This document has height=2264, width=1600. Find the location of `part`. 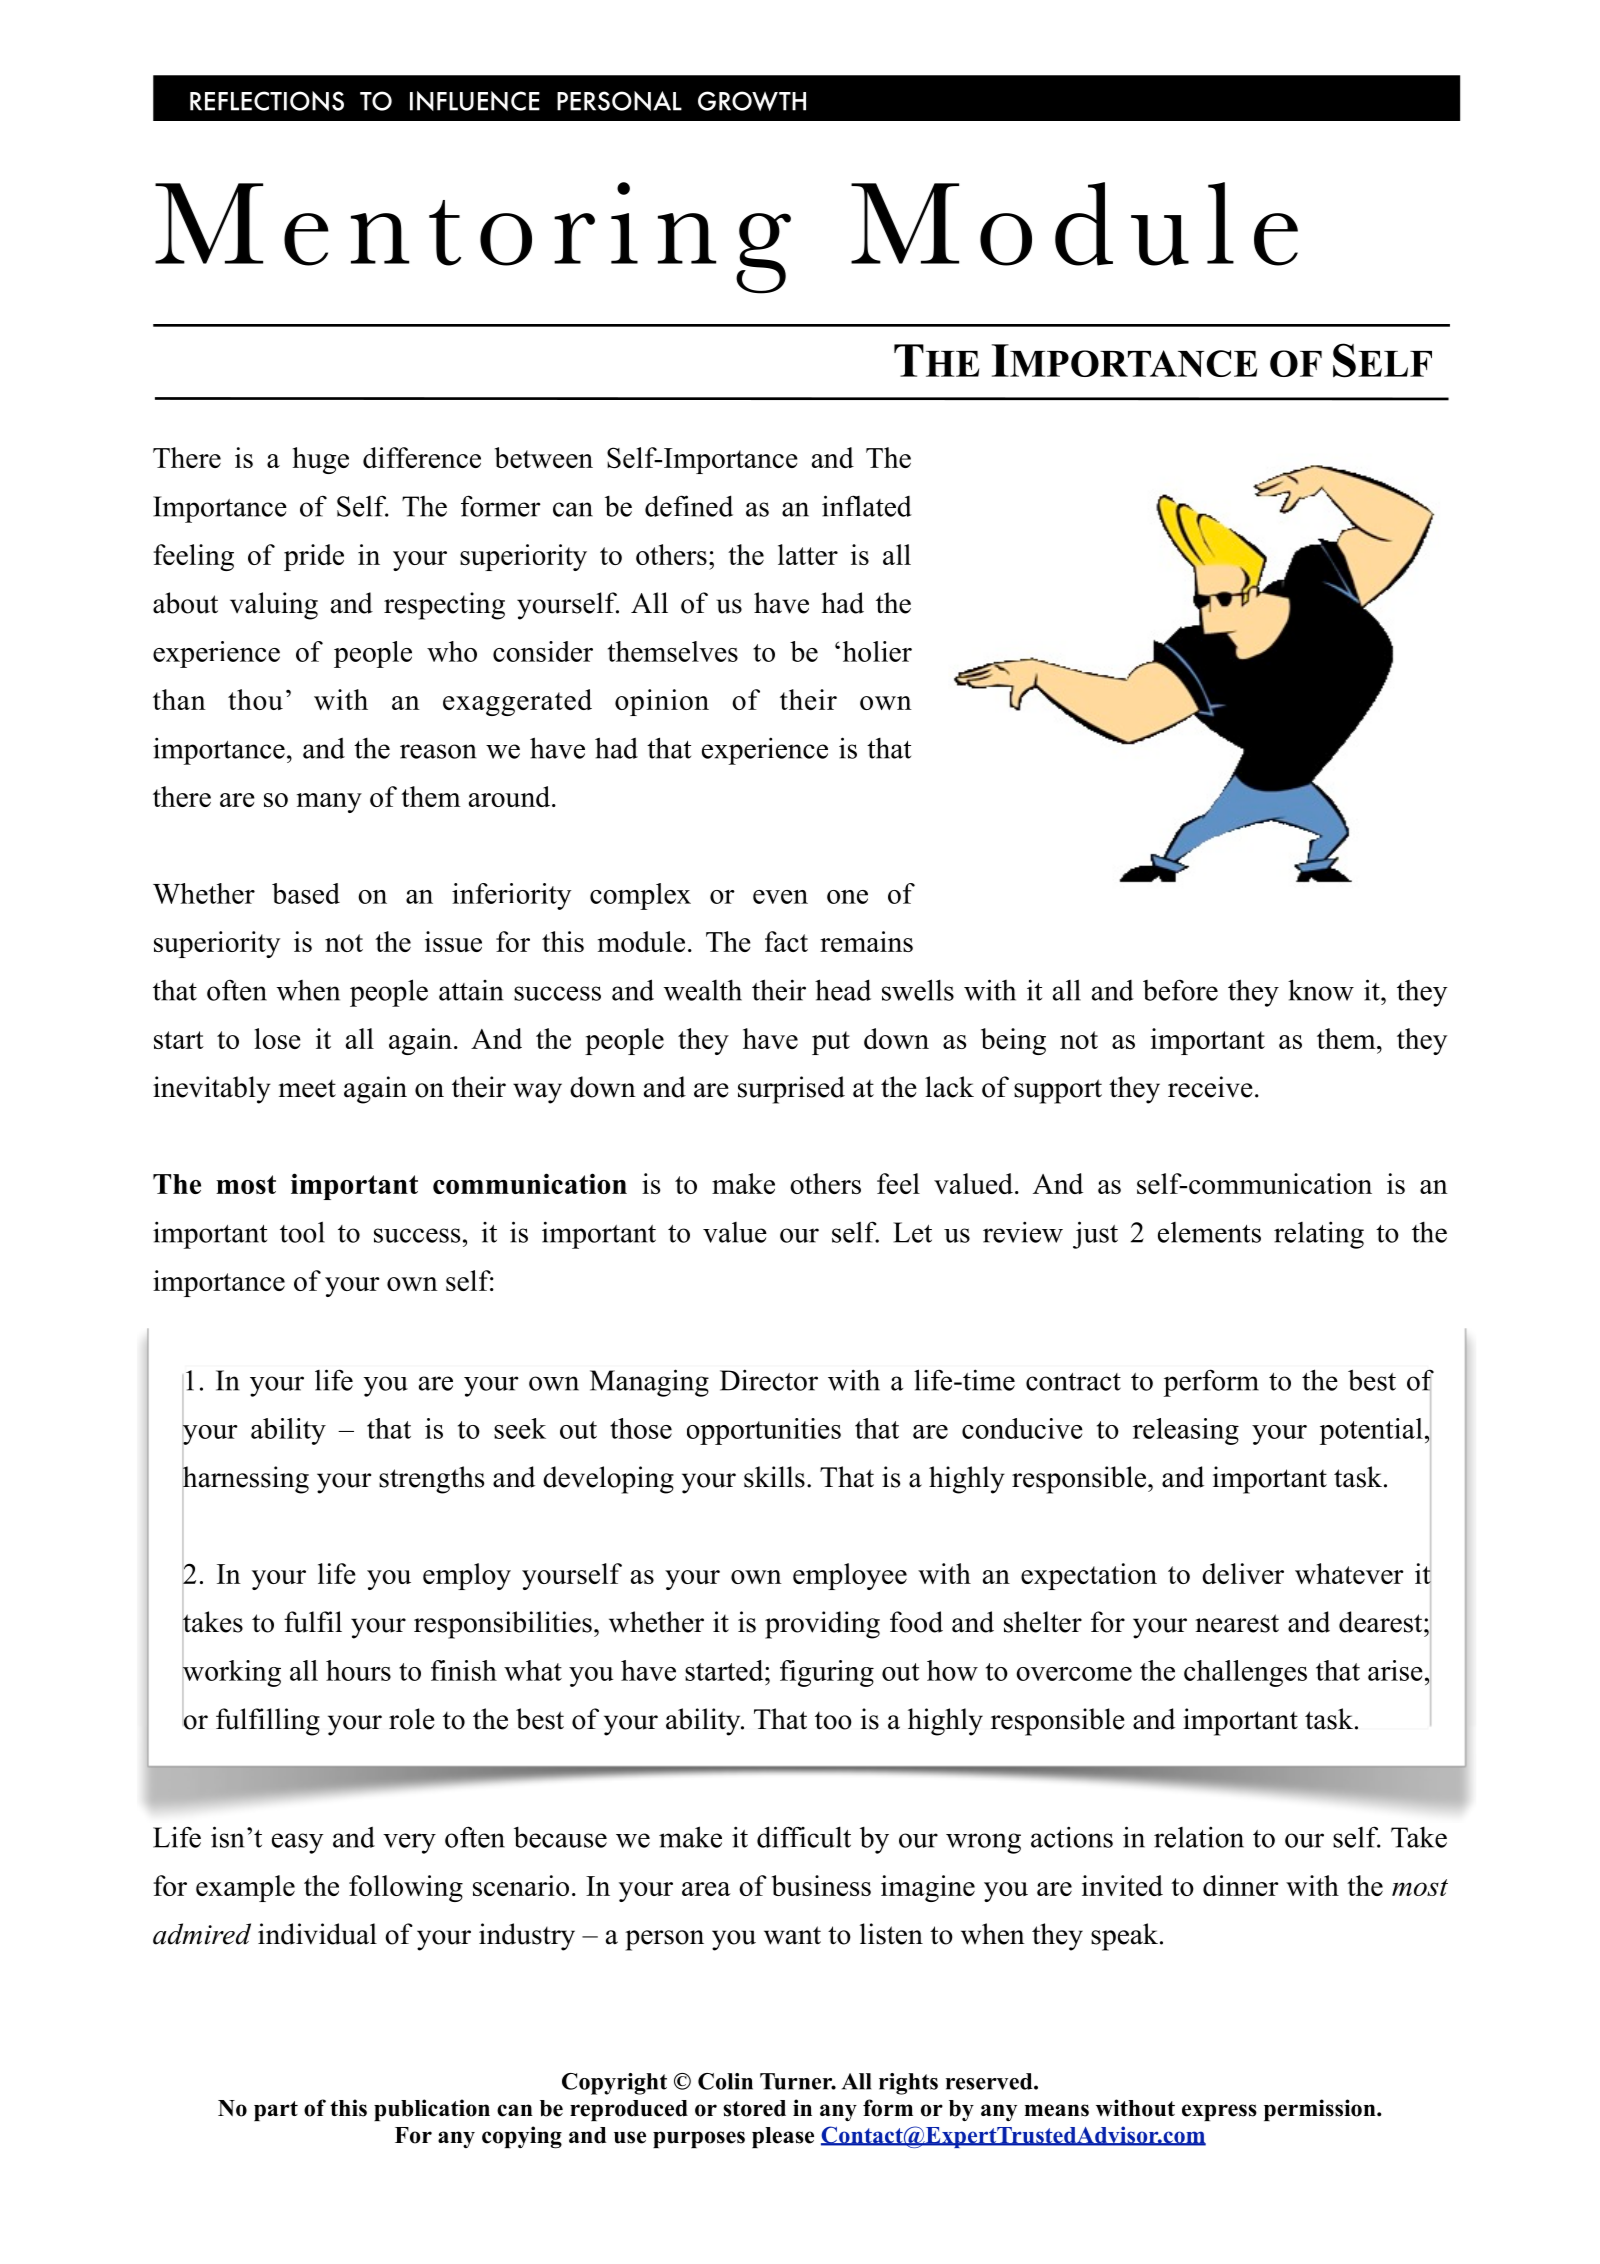

part is located at coordinates (276, 2111).
